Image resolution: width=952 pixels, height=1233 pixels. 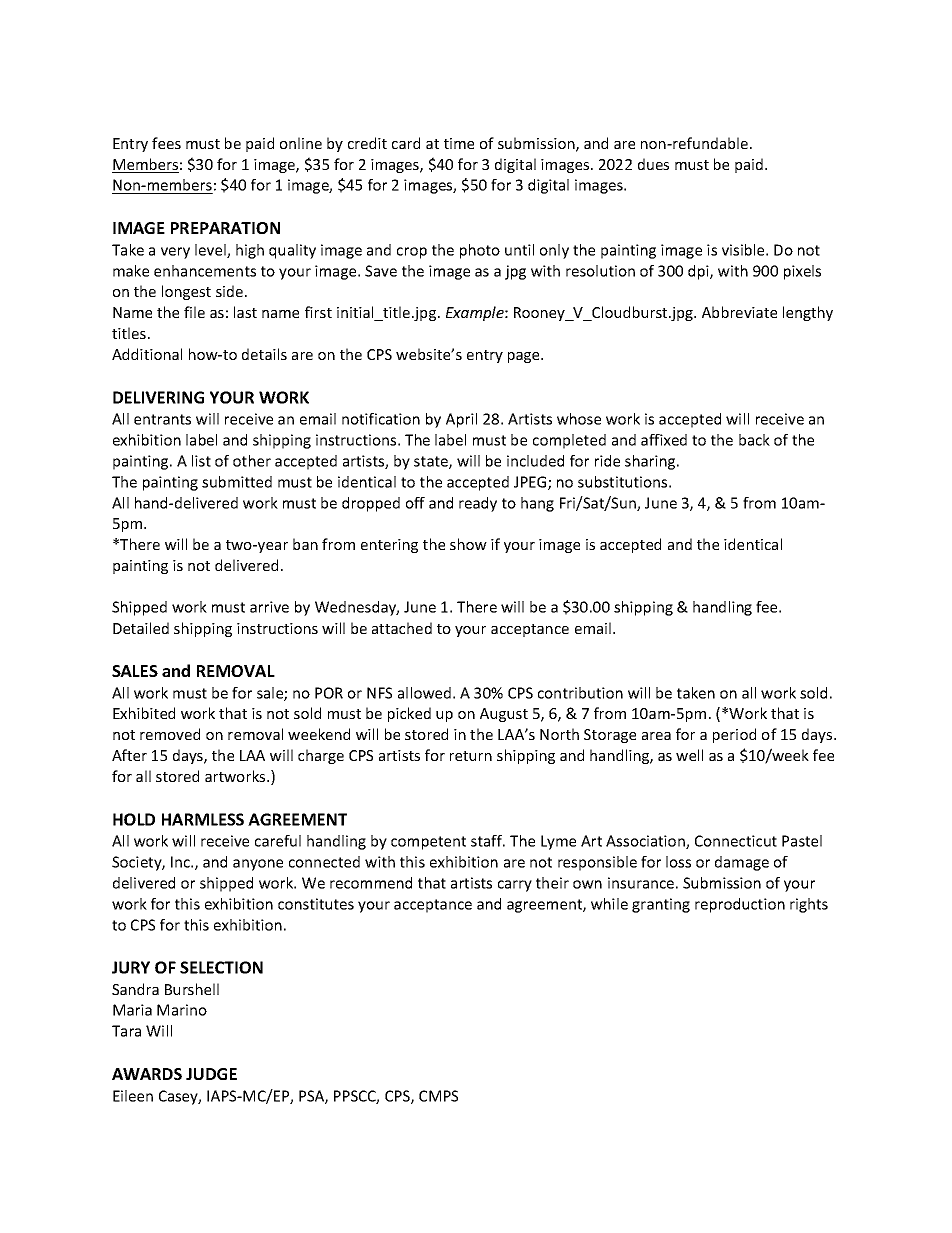 What do you see at coordinates (402, 628) in the page?
I see `attached` at bounding box center [402, 628].
